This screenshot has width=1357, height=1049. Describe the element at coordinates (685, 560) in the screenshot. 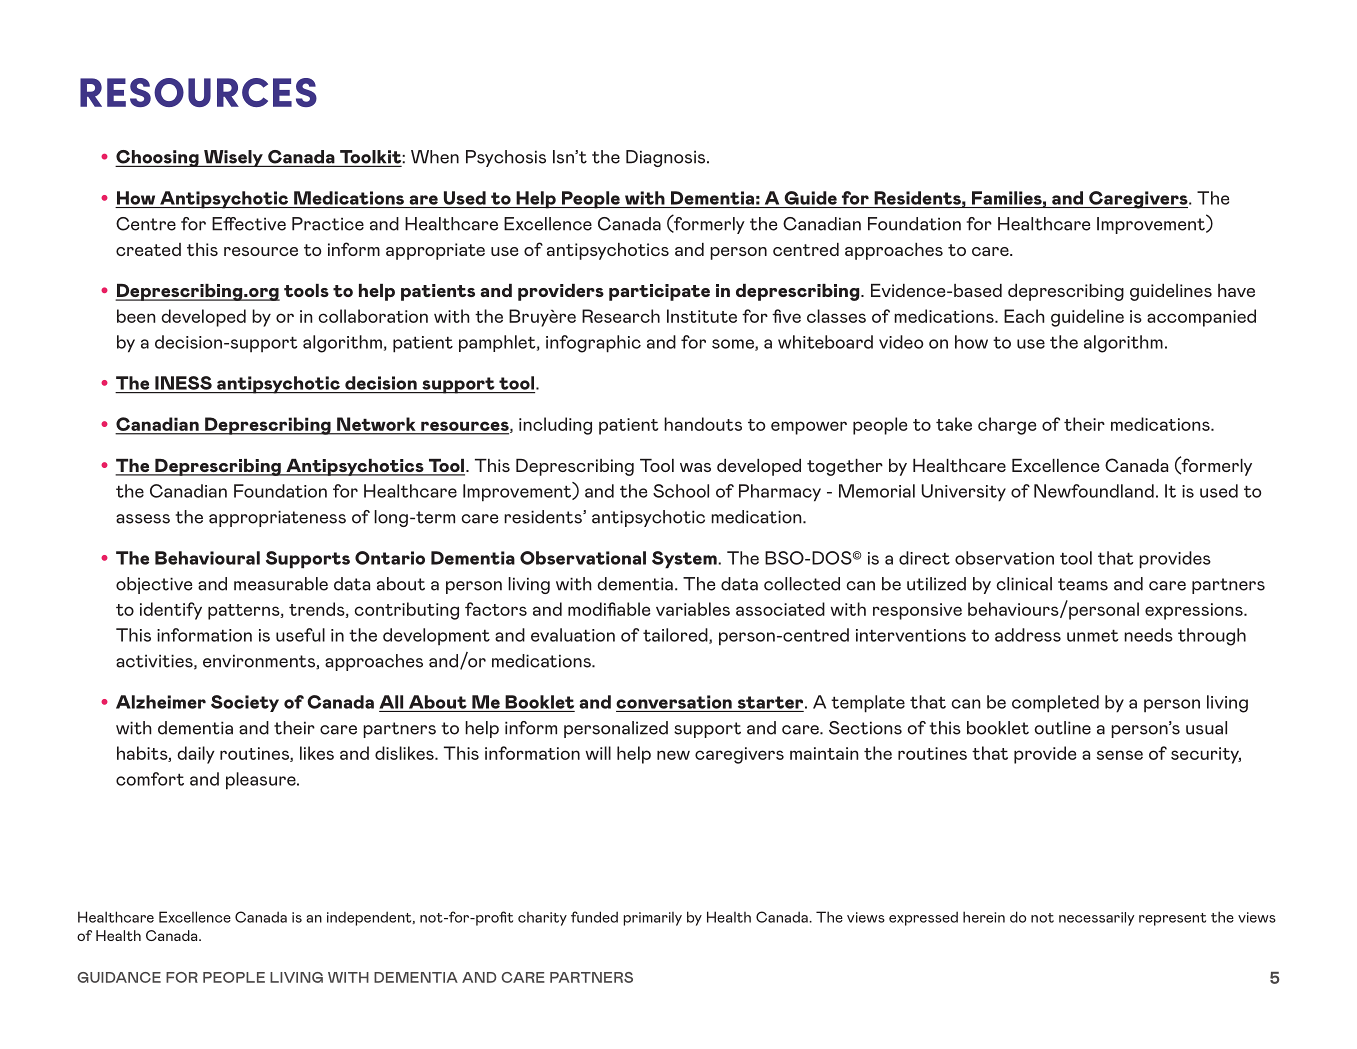

I see `System` at that location.
